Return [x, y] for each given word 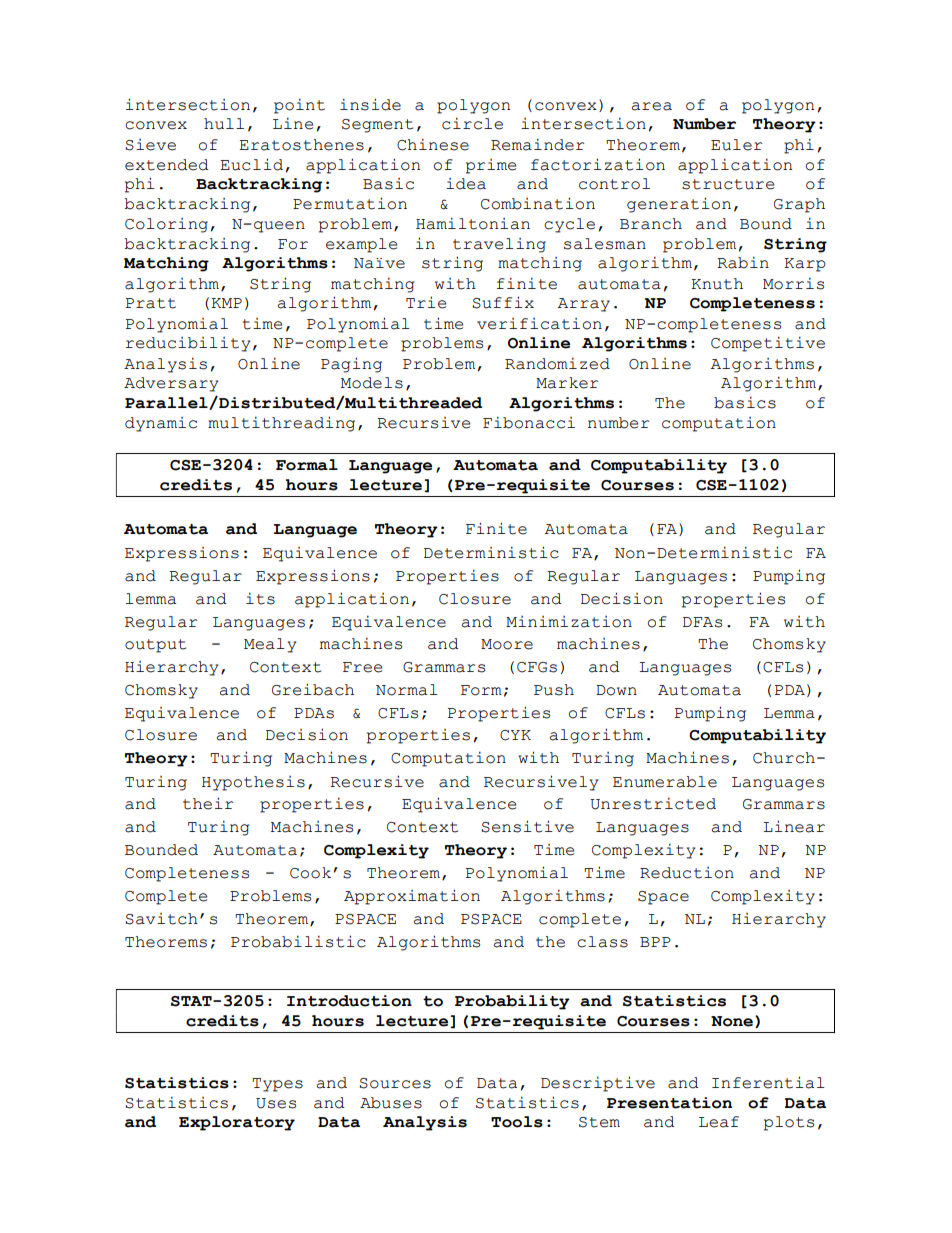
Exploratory [237, 1123]
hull [224, 124]
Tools [517, 1122]
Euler [736, 145]
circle [472, 123]
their [208, 803]
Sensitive [527, 826]
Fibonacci [529, 422]
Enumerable [665, 782]
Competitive [768, 344]
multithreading [281, 424]
